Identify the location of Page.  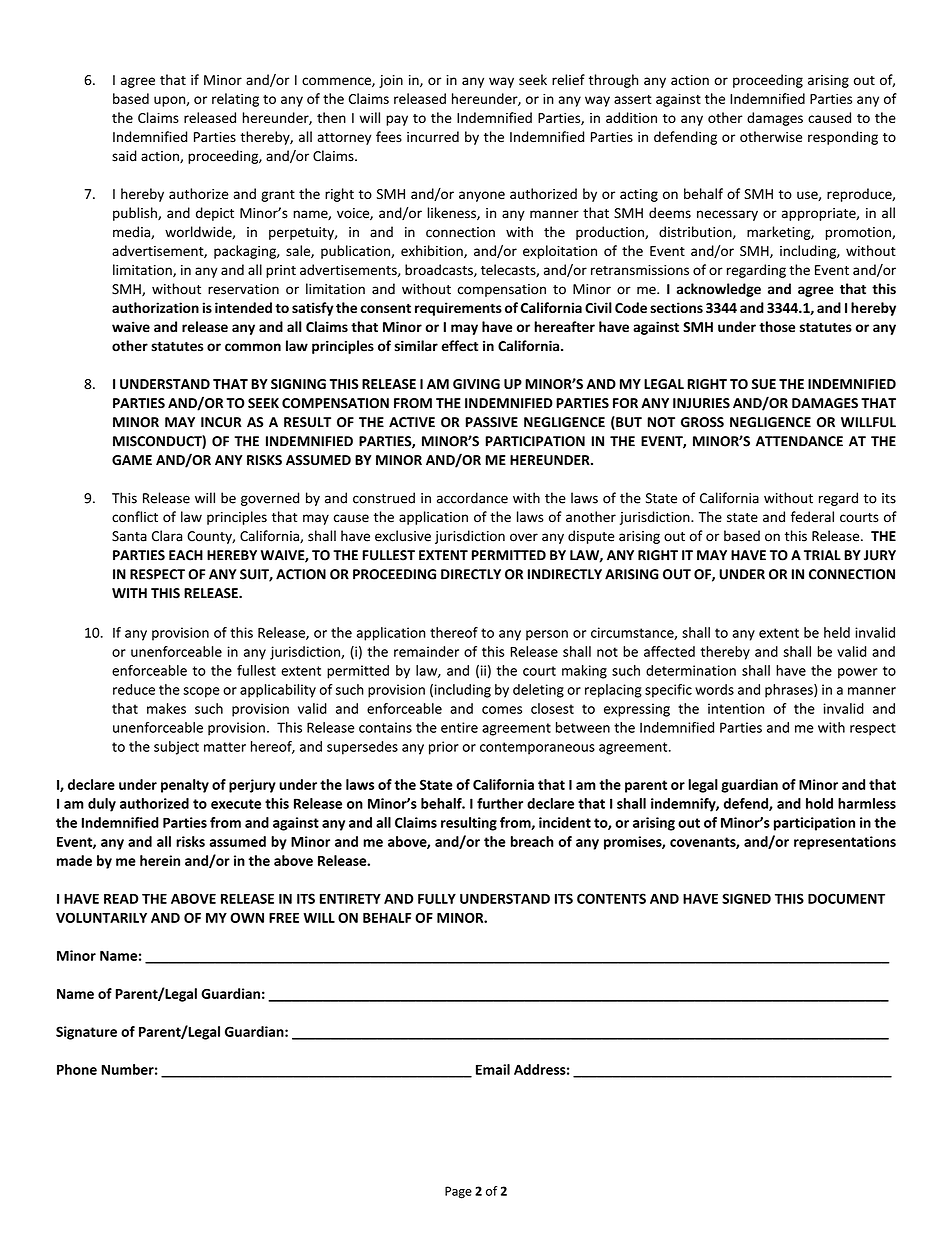
(458, 1192).
